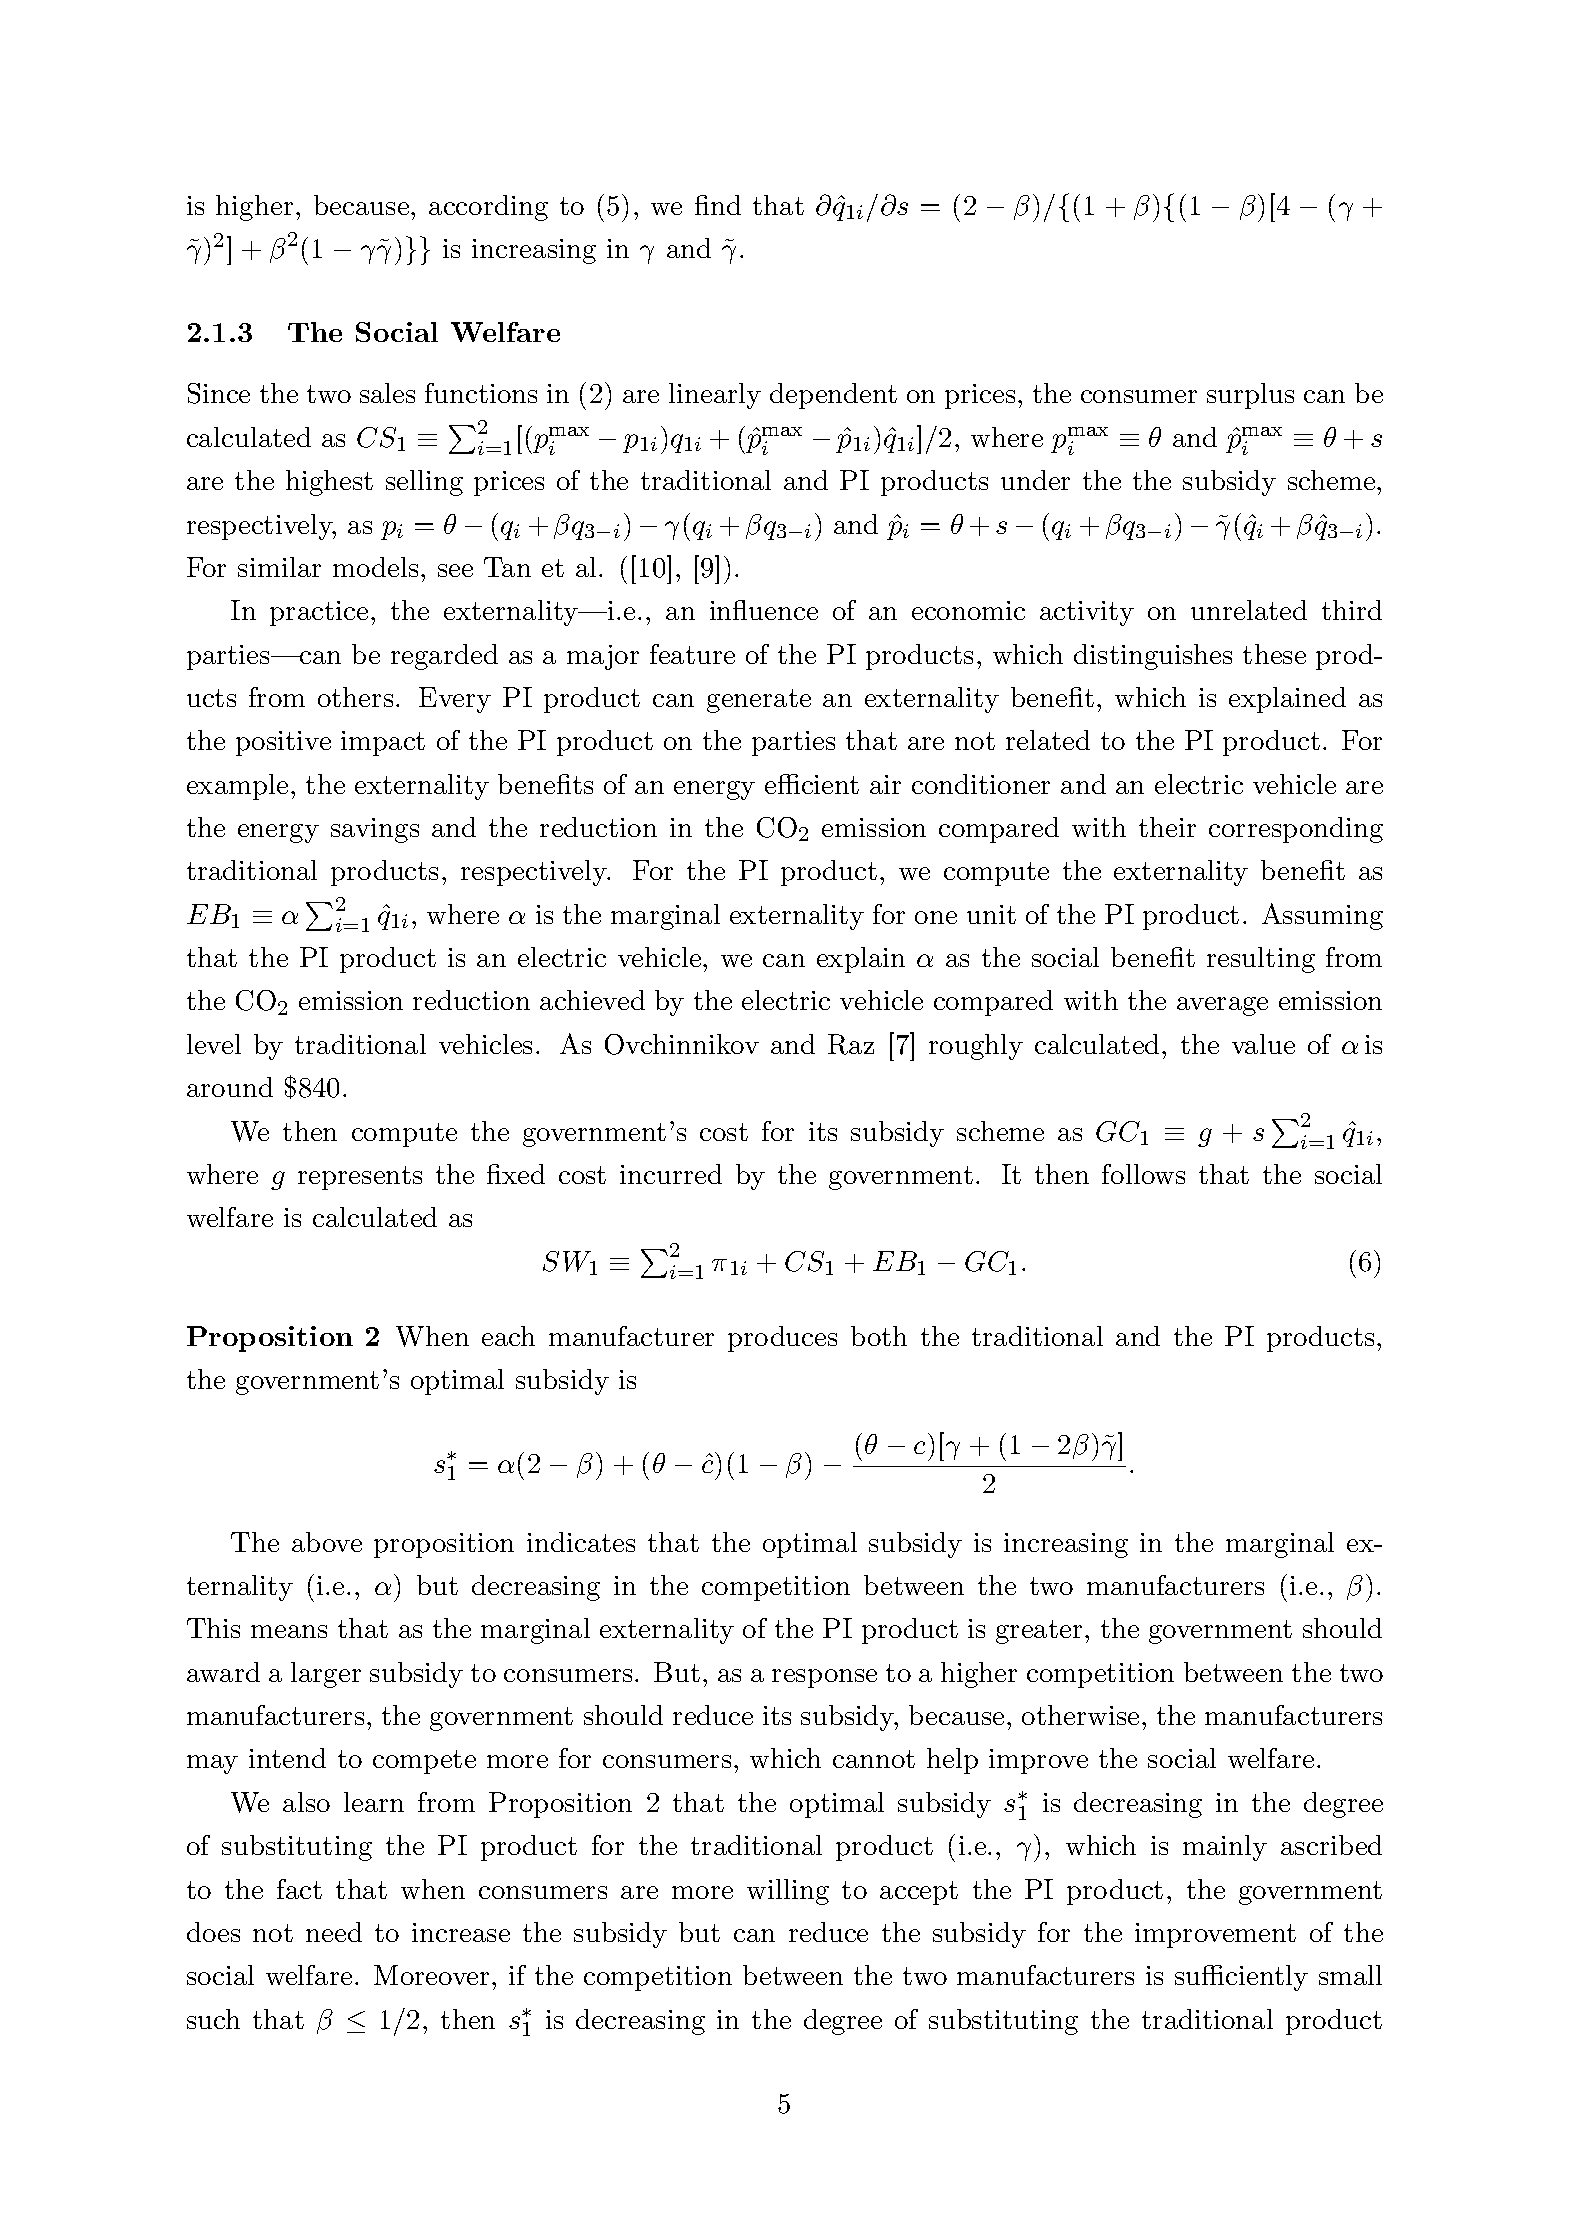 The width and height of the screenshot is (1570, 2221). I want to click on small, so click(1350, 1975).
